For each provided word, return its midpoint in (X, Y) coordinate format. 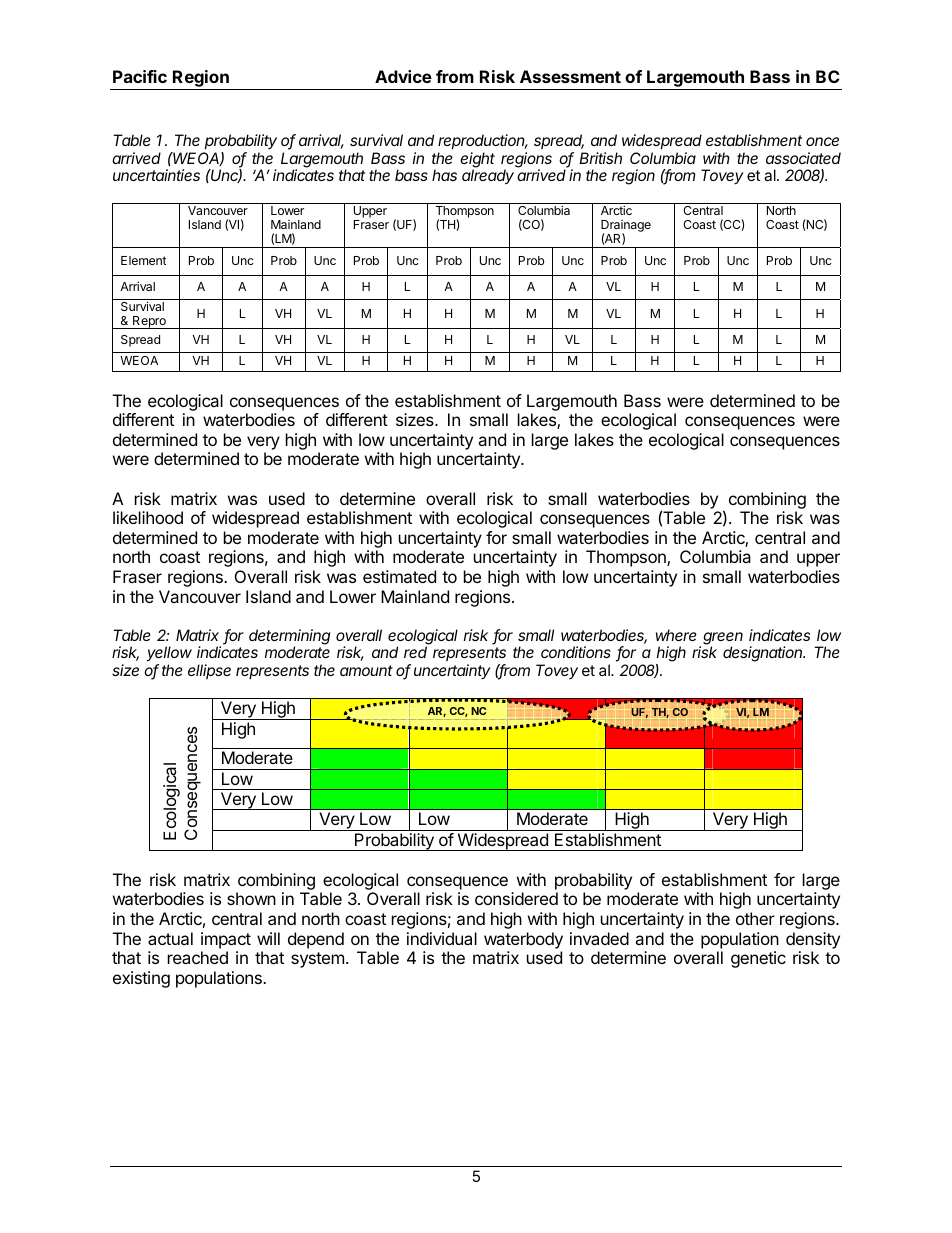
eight (477, 161)
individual (442, 938)
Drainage (626, 227)
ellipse (209, 671)
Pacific (140, 76)
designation (764, 654)
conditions (576, 652)
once (822, 141)
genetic (758, 959)
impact (226, 940)
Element (144, 260)
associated (803, 158)
